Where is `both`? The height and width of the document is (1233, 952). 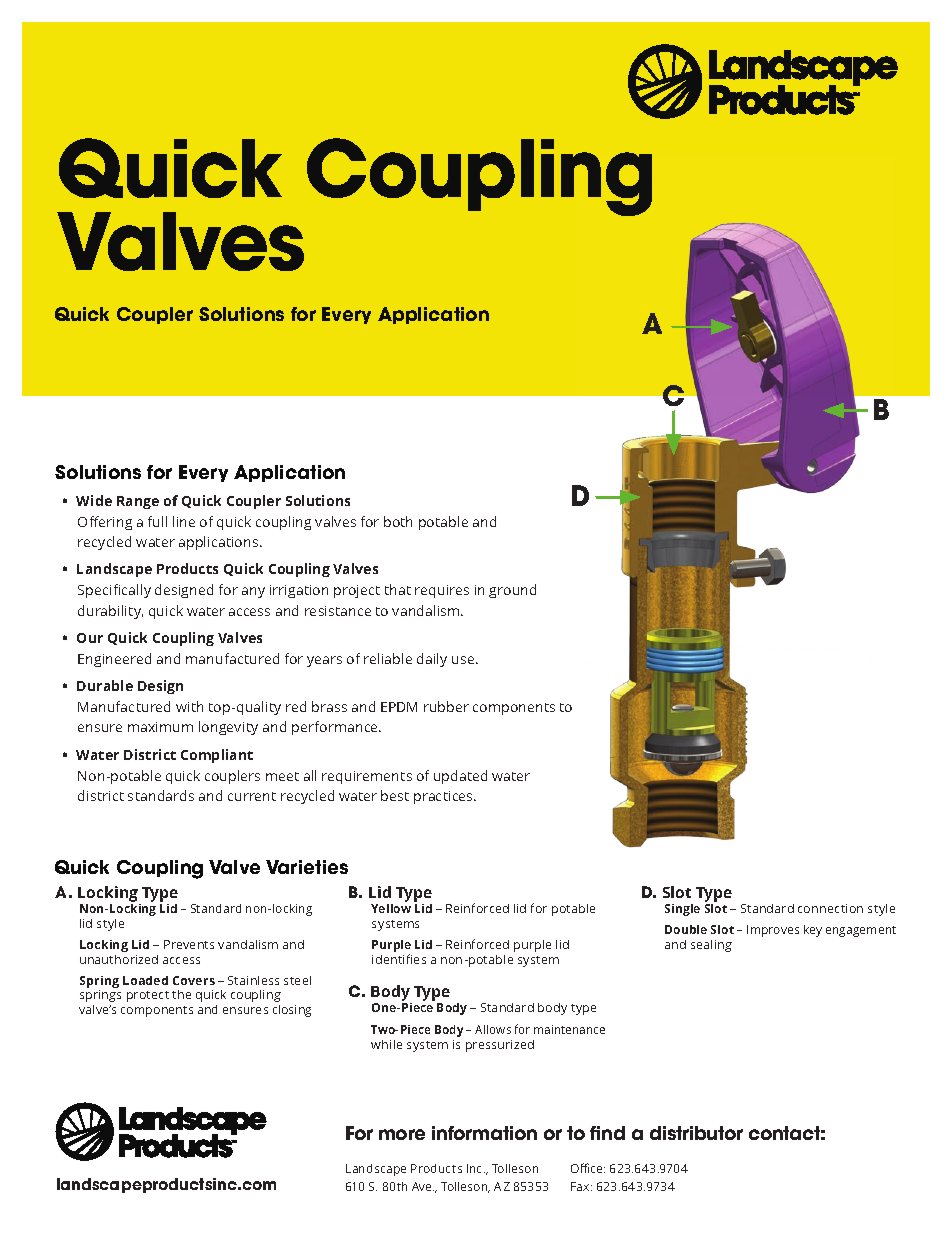
both is located at coordinates (398, 521).
